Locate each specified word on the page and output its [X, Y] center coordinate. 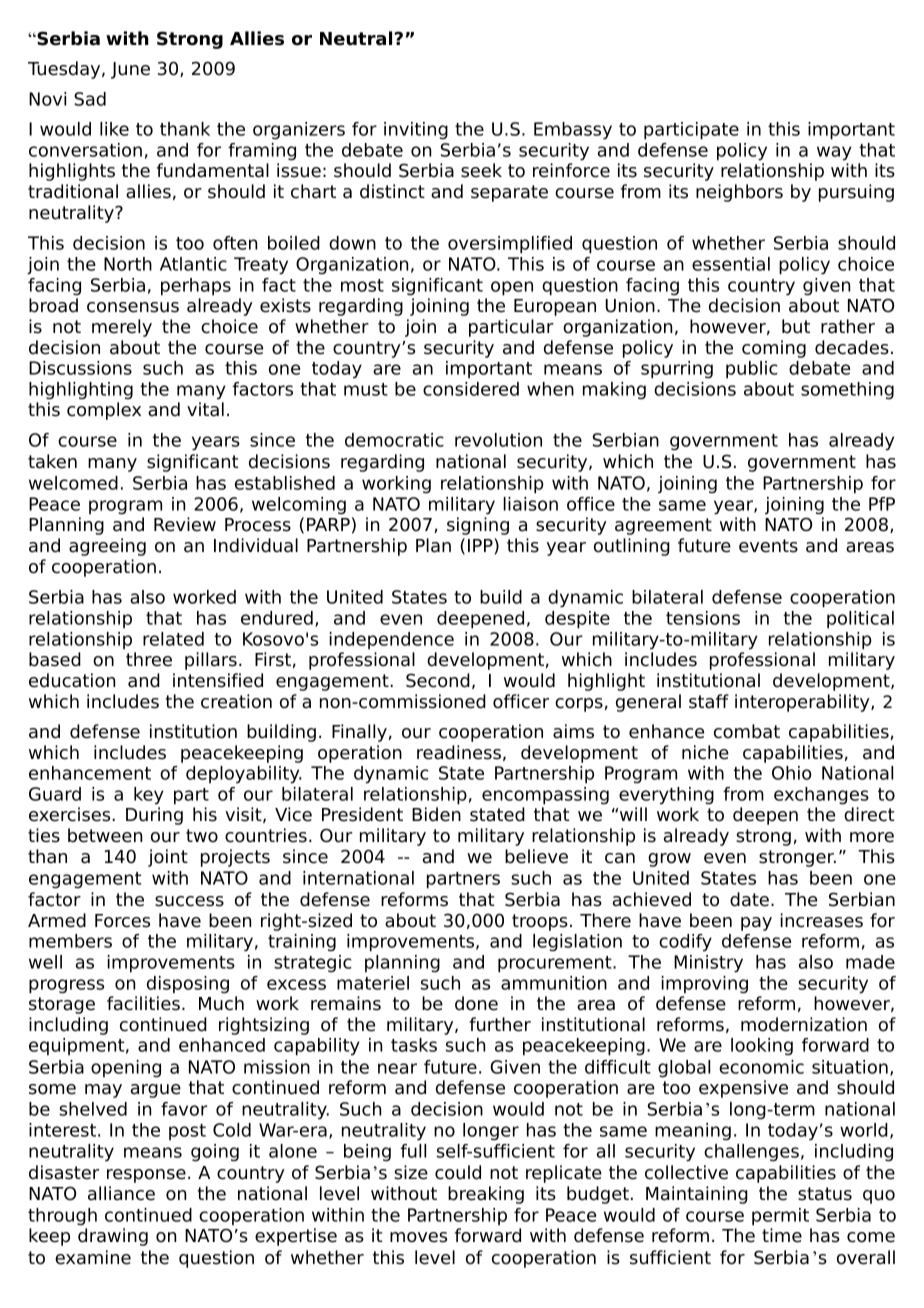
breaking [486, 1195]
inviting [416, 130]
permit [780, 1217]
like [114, 129]
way [834, 153]
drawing [113, 1237]
